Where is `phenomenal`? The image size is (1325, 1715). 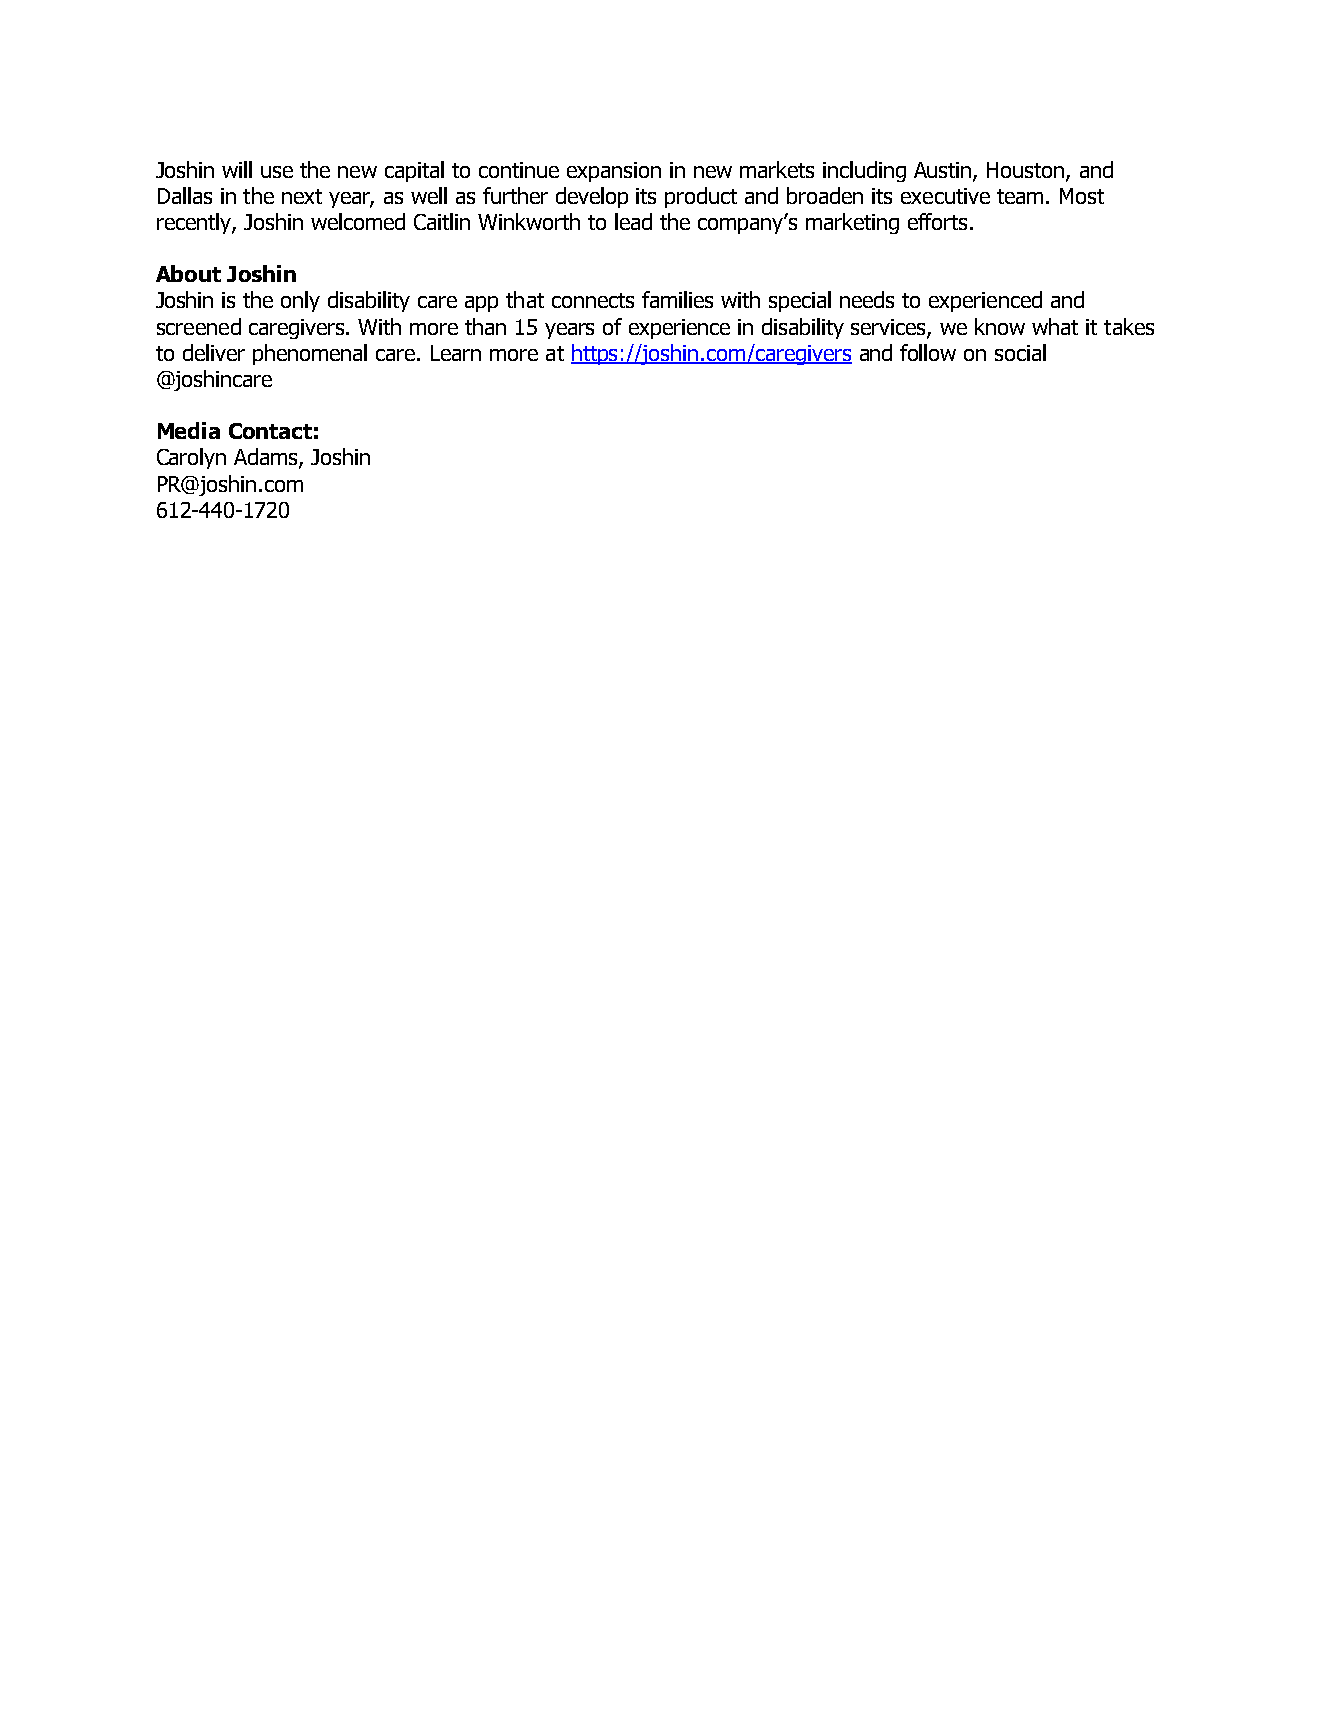
phenomenal is located at coordinates (310, 354).
